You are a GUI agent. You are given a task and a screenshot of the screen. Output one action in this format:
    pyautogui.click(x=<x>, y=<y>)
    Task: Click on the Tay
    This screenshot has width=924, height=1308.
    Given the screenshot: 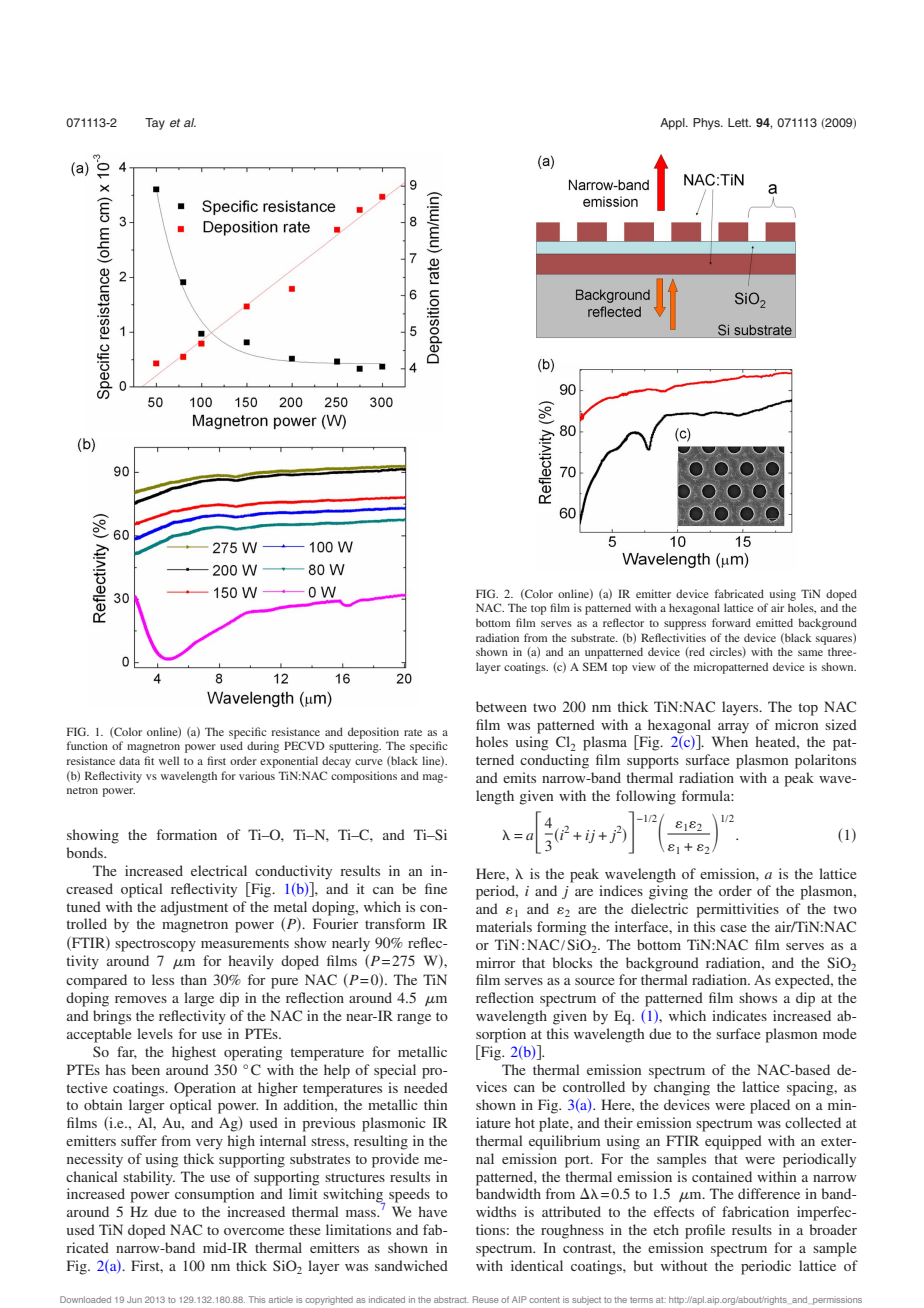 What is the action you would take?
    pyautogui.click(x=155, y=124)
